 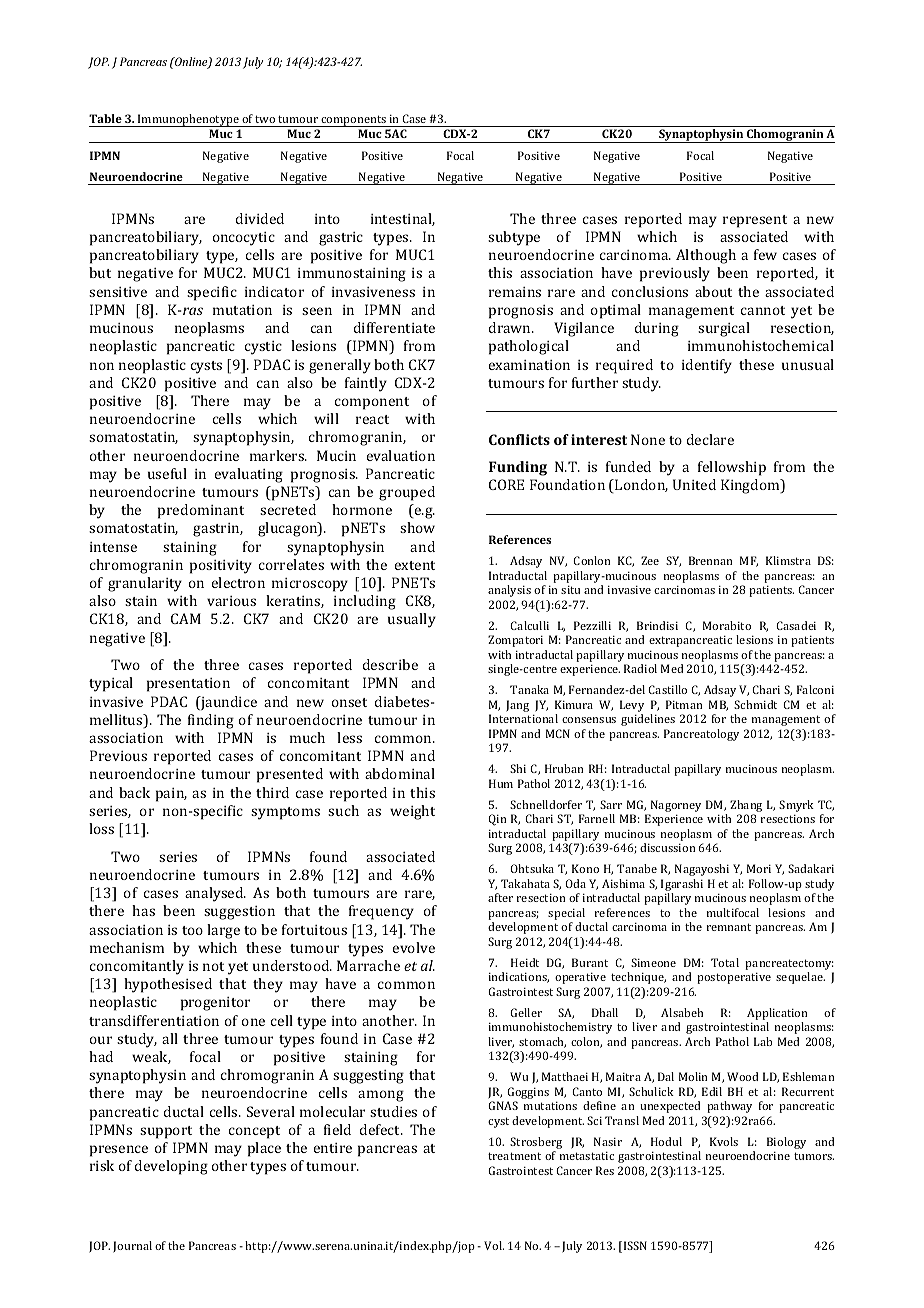 I want to click on developing, so click(x=171, y=1167).
